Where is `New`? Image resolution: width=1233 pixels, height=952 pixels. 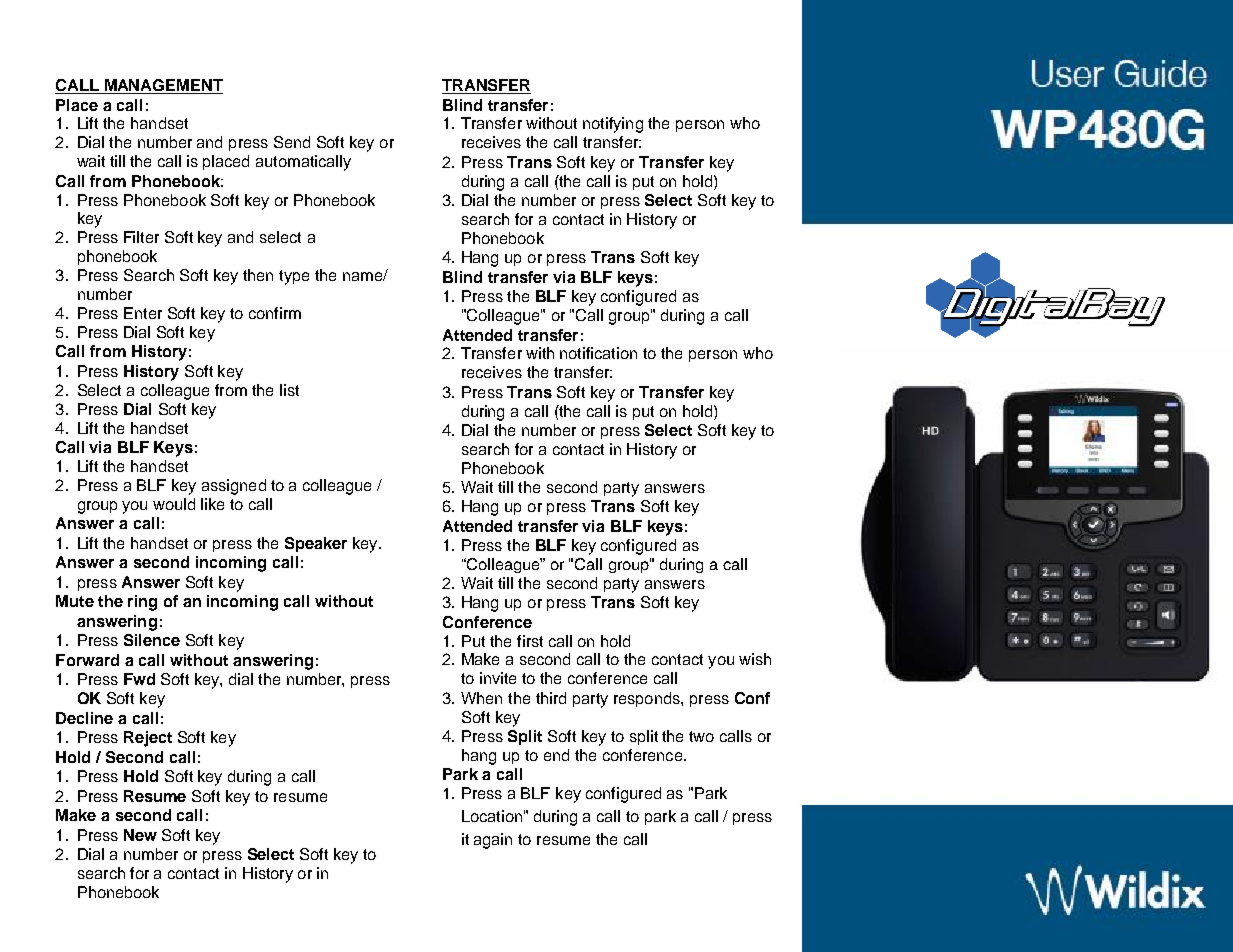
New is located at coordinates (140, 835).
